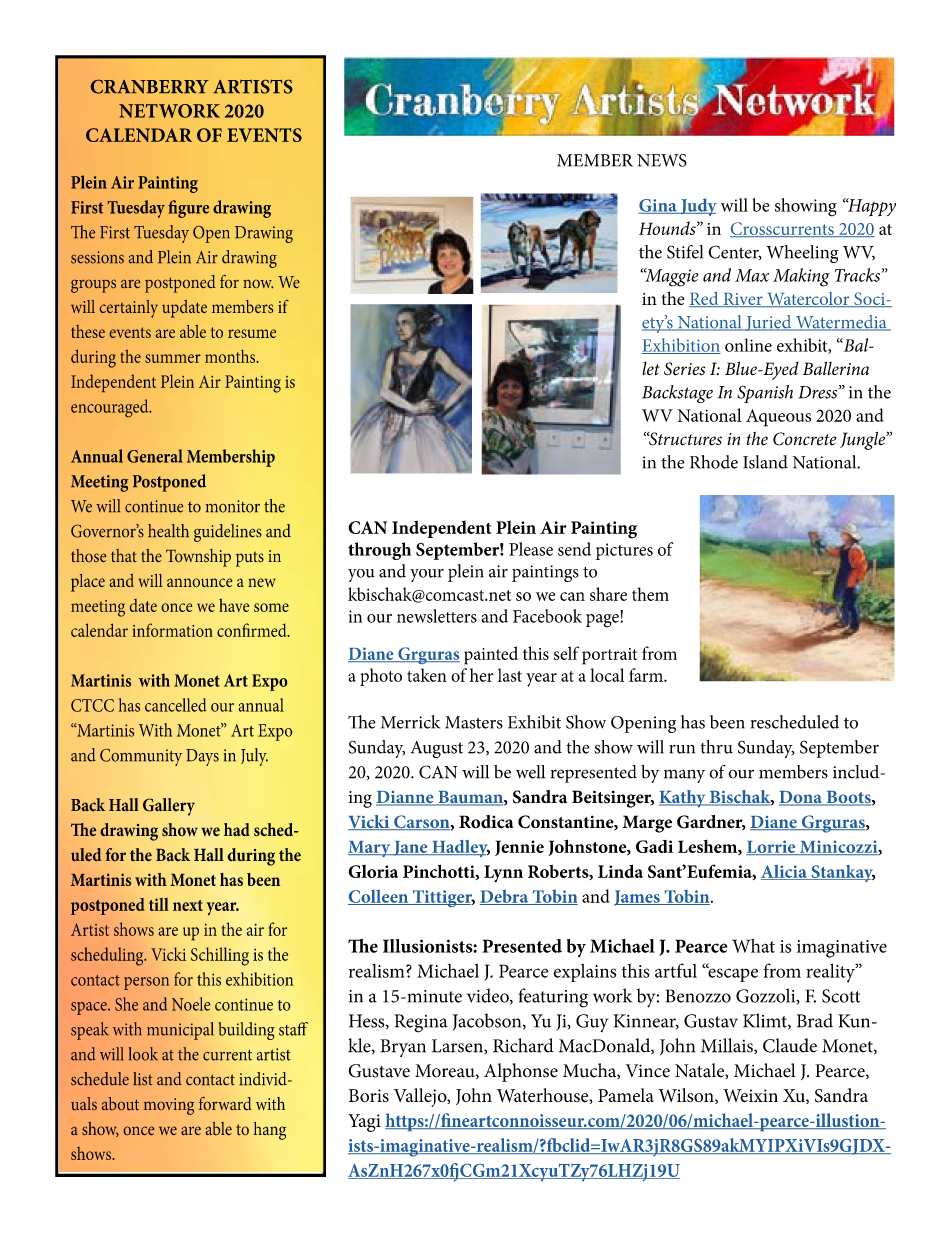 This screenshot has width=952, height=1233. What do you see at coordinates (521, 1072) in the screenshot?
I see `Alphonse` at bounding box center [521, 1072].
